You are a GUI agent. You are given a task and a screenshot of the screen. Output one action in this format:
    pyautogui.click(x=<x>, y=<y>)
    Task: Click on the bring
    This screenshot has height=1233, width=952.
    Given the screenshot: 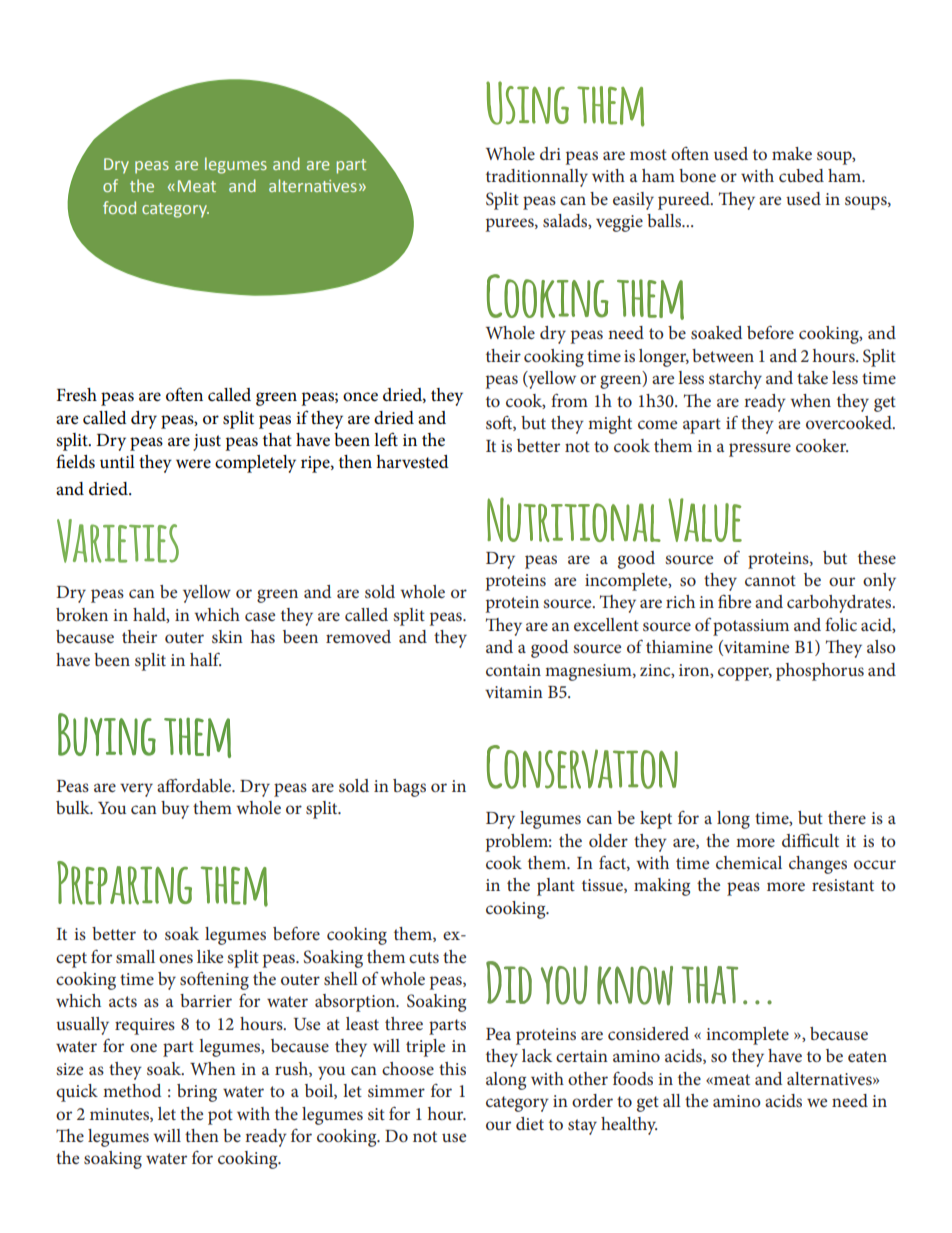 What is the action you would take?
    pyautogui.click(x=197, y=1093)
